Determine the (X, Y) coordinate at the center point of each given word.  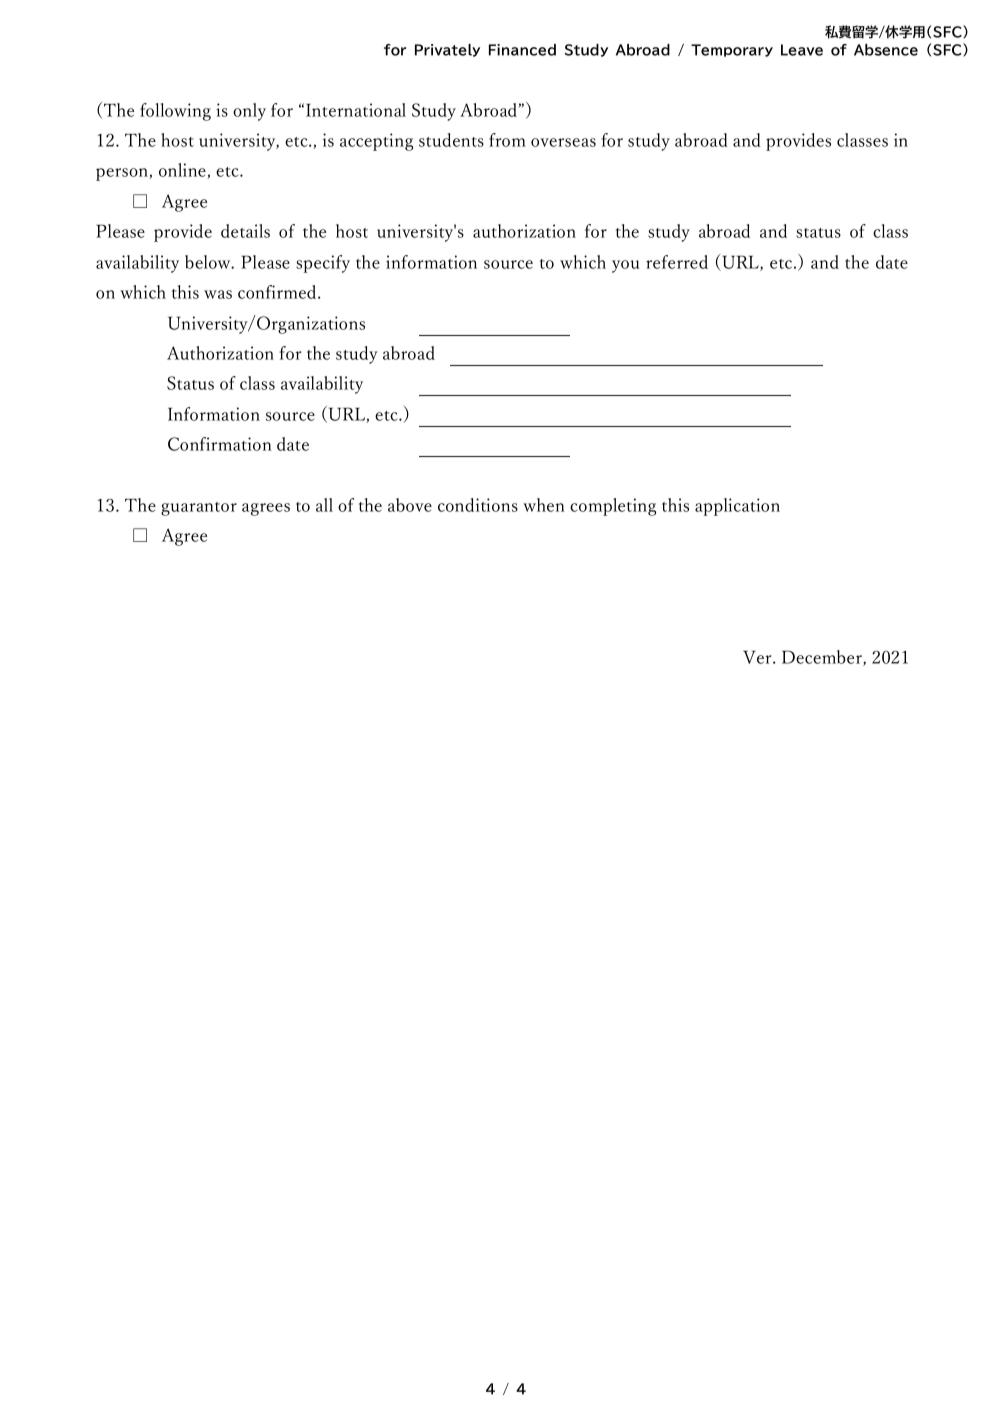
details (245, 231)
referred (677, 262)
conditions (478, 505)
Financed (522, 50)
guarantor (199, 509)
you (626, 266)
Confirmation (220, 444)
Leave (802, 50)
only (249, 112)
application (737, 507)
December (823, 658)
